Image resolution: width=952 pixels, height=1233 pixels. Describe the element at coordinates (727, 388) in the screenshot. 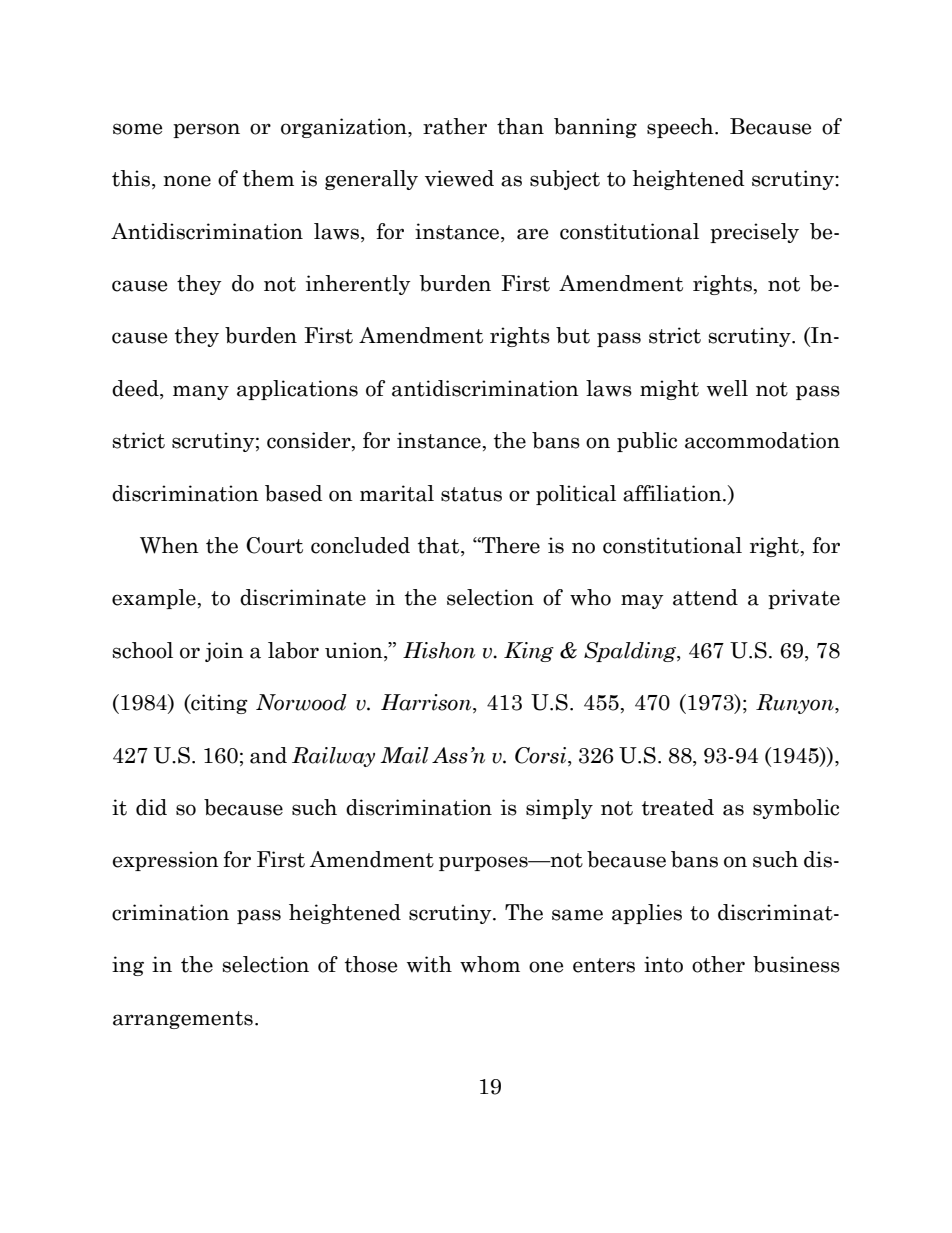

I see `well` at that location.
